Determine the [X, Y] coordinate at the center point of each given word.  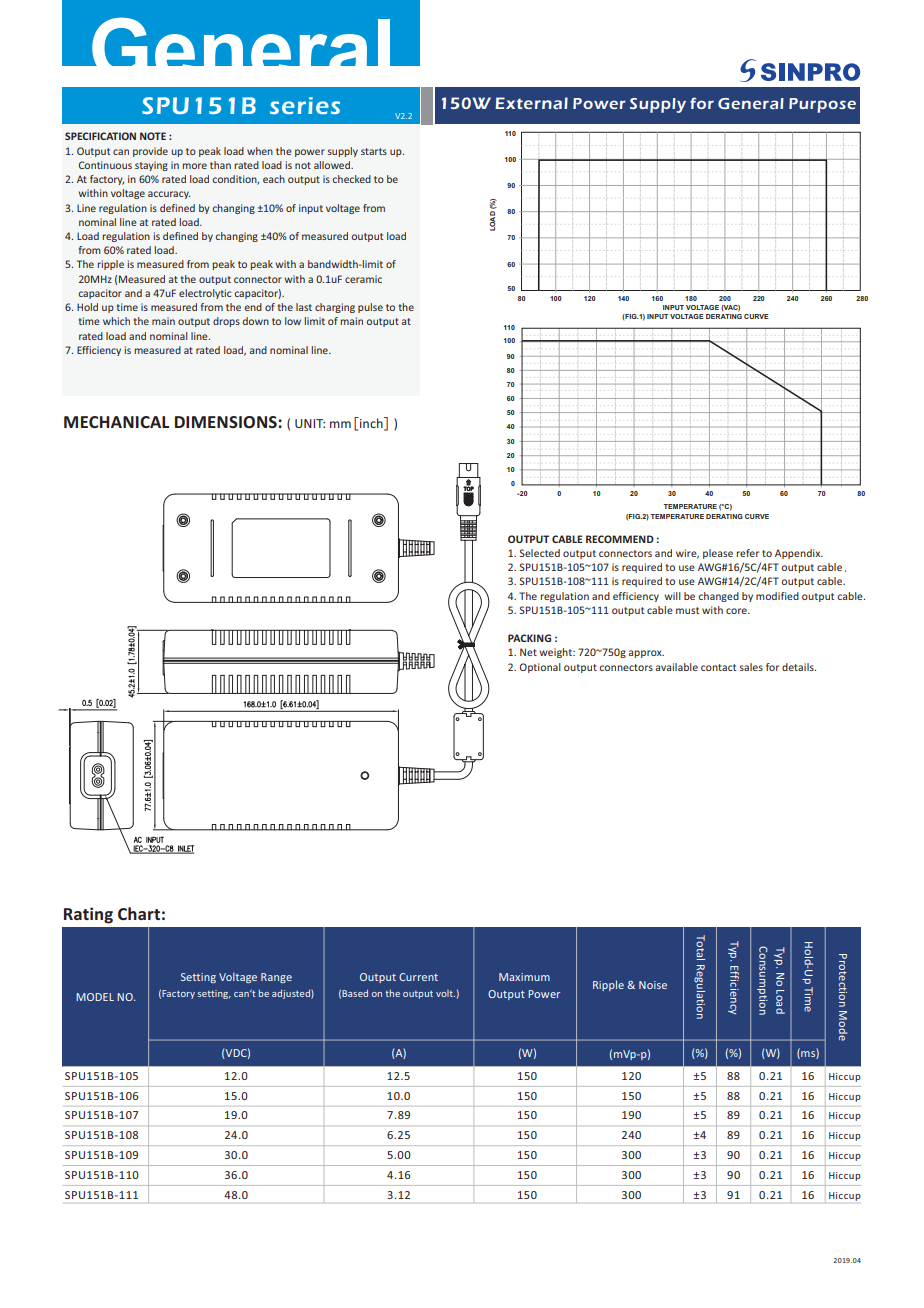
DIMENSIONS [227, 422]
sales [751, 667]
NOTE [153, 136]
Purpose [822, 105]
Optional [540, 668]
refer [747, 553]
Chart [139, 913]
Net [528, 652]
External [531, 103]
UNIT [310, 423]
